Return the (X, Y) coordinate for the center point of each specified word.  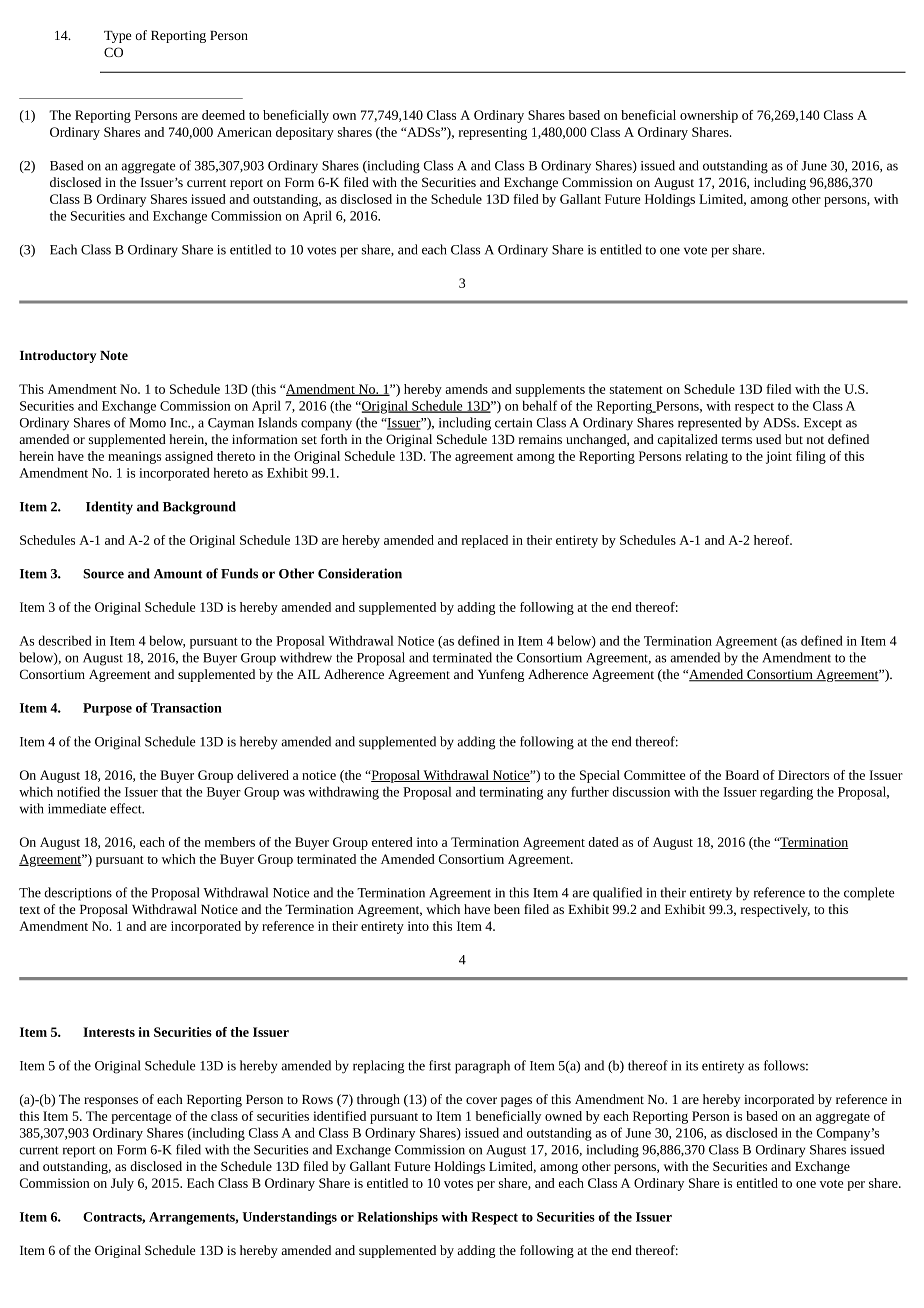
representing (493, 133)
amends (466, 389)
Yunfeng (501, 675)
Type (117, 37)
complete (869, 894)
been (507, 909)
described (65, 640)
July (122, 1184)
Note (114, 355)
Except (823, 424)
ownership (709, 116)
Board (742, 775)
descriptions (78, 894)
